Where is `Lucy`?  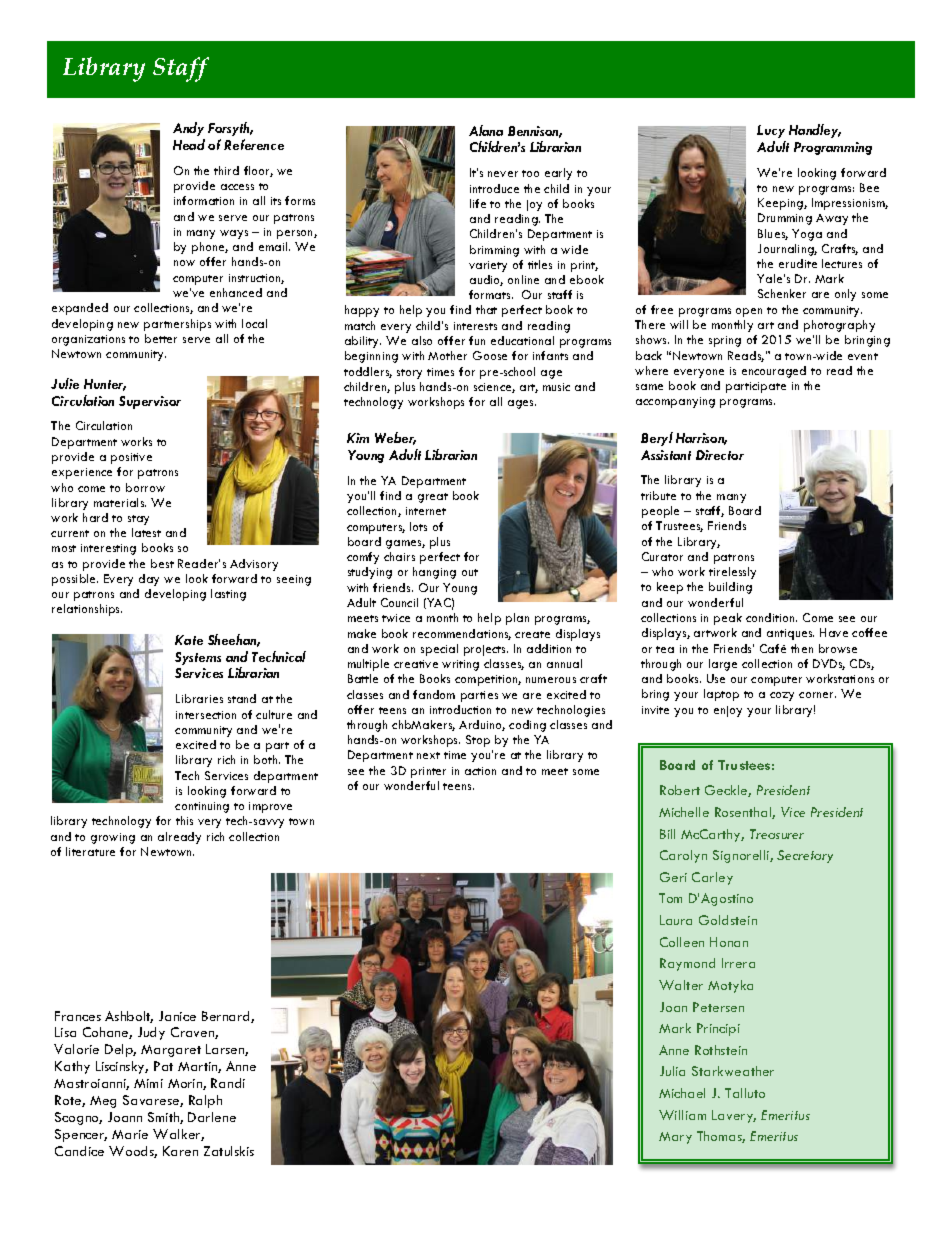
Lucy is located at coordinates (771, 131).
